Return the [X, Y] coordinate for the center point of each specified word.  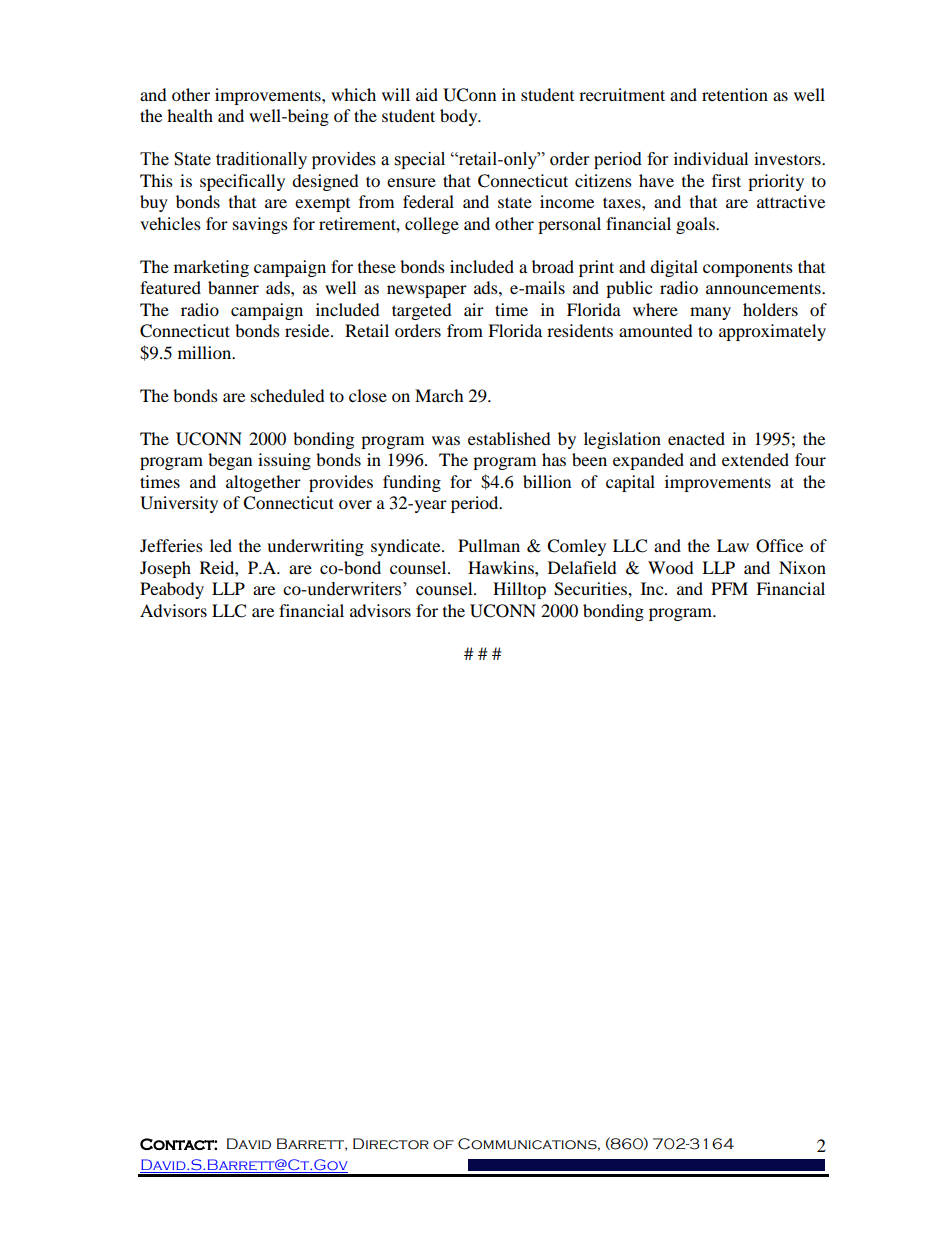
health [190, 115]
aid [427, 94]
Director [391, 1144]
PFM [729, 588]
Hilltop [519, 590]
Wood [671, 567]
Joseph [165, 569]
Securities [591, 589]
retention [735, 94]
